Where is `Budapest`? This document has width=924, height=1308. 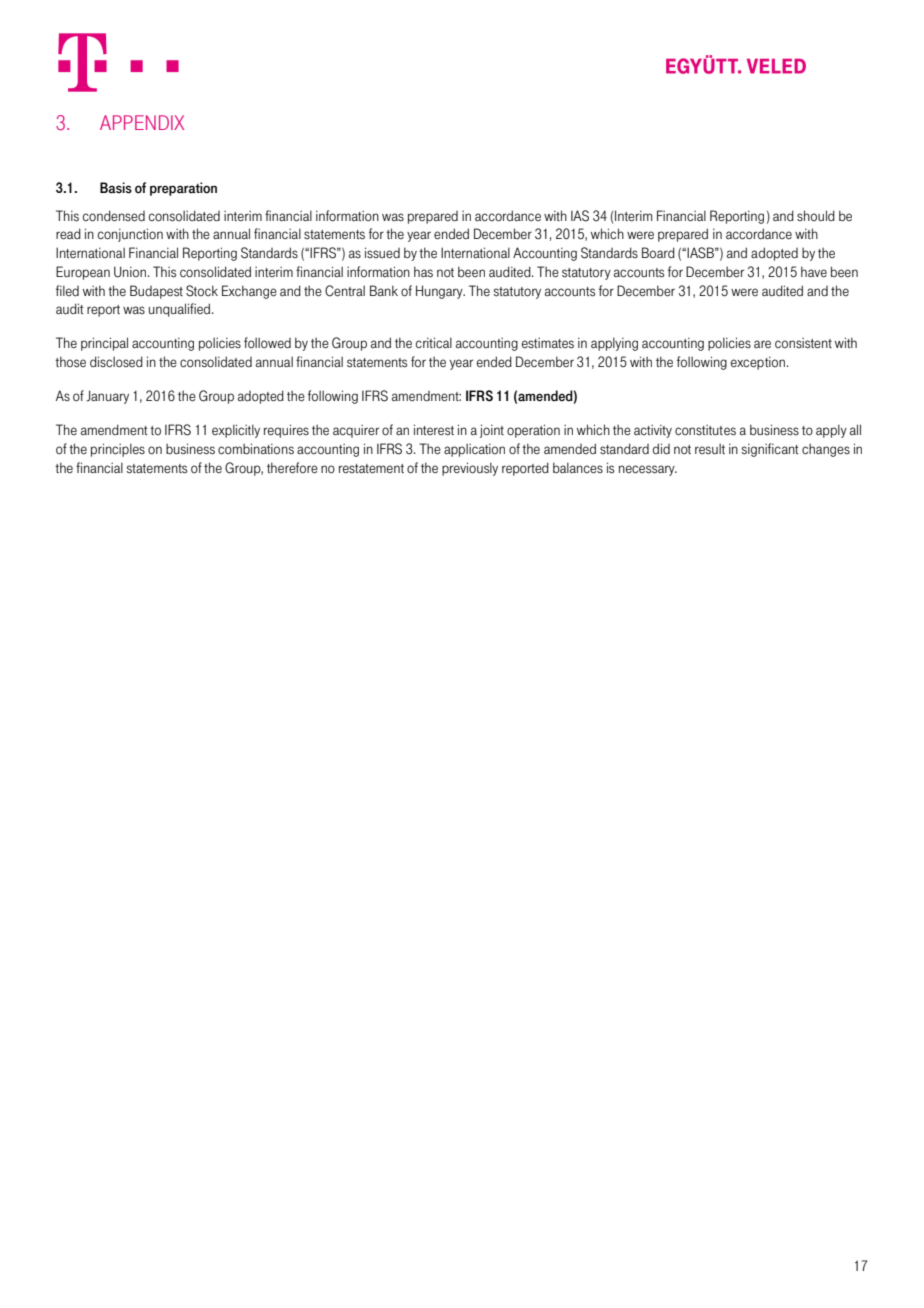 Budapest is located at coordinates (156, 292).
